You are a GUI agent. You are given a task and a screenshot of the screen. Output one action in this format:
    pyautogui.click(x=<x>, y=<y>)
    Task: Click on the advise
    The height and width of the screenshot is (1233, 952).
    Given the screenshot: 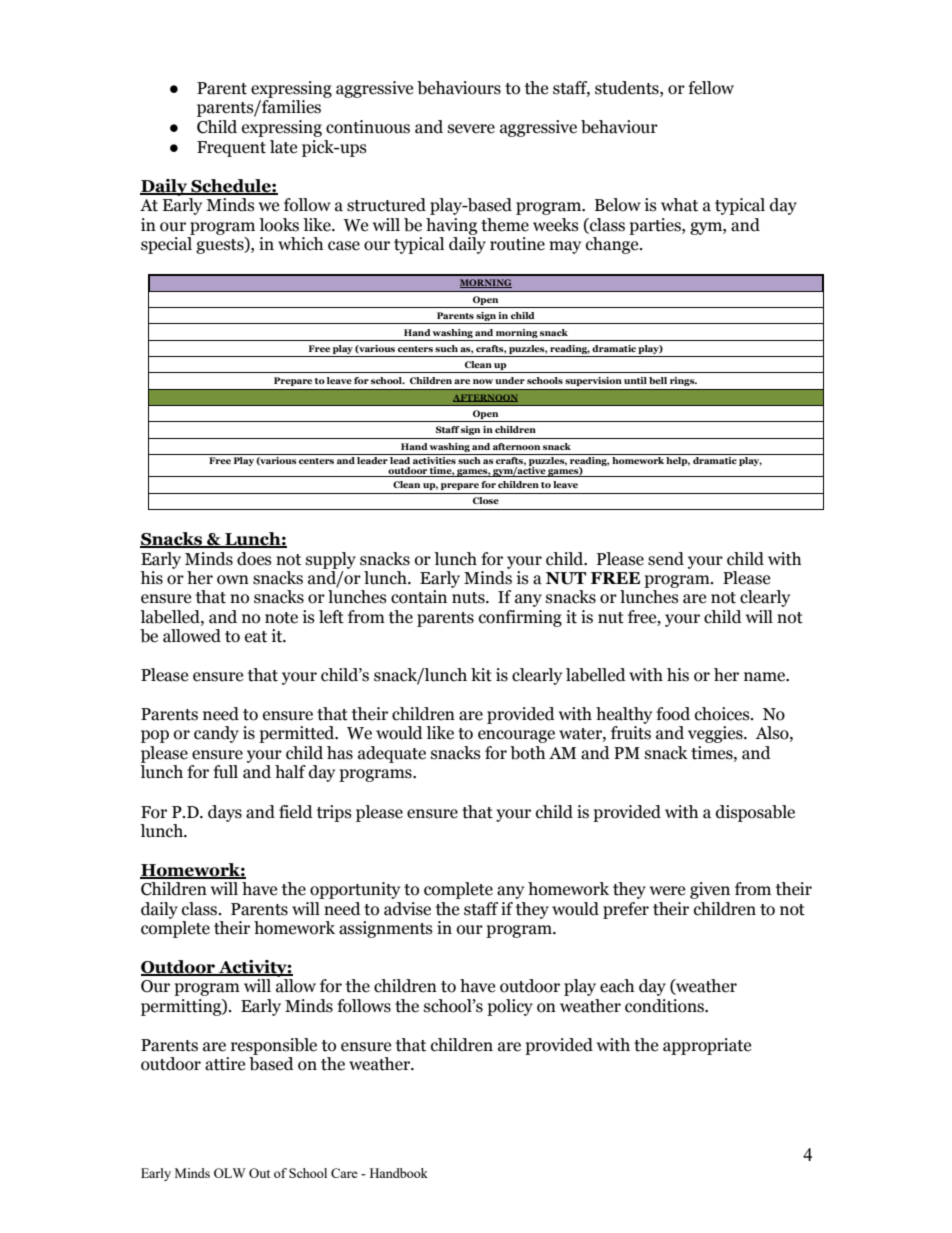 What is the action you would take?
    pyautogui.click(x=407, y=909)
